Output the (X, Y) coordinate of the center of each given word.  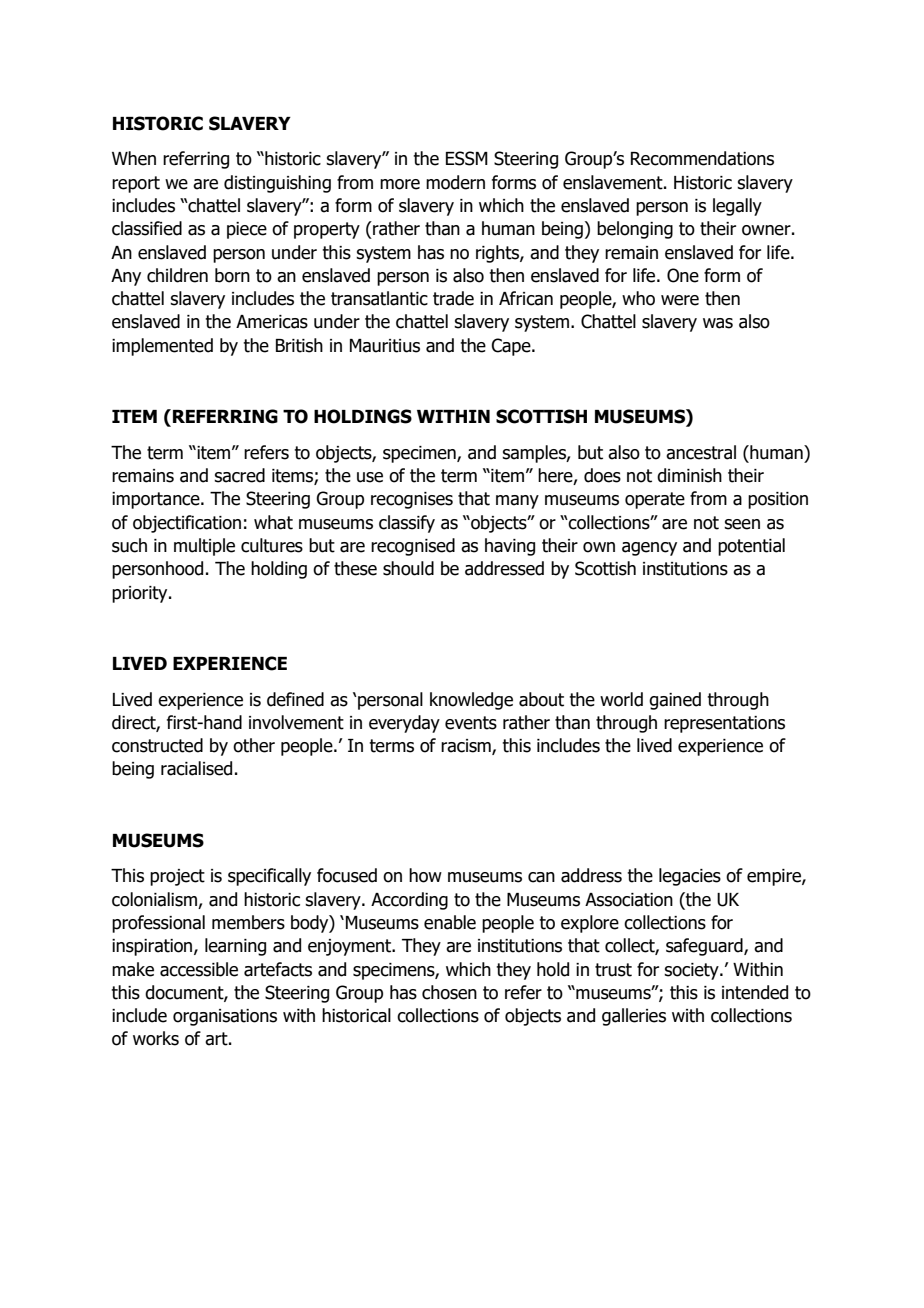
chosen (449, 992)
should (408, 568)
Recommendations (702, 158)
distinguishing (277, 184)
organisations (225, 1017)
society (692, 971)
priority (141, 594)
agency (649, 549)
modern (455, 182)
